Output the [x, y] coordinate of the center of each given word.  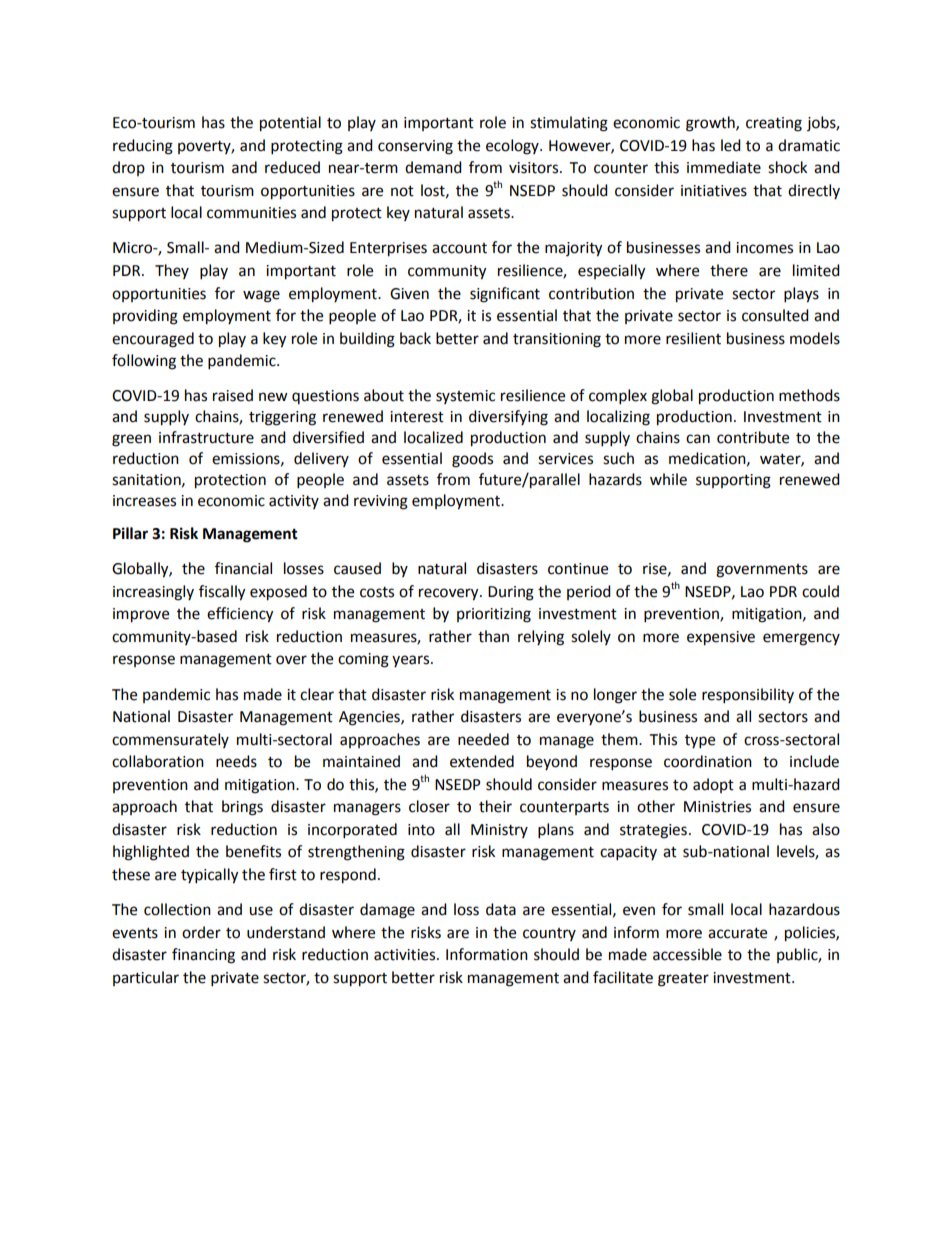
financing [203, 956]
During [511, 593]
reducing [143, 147]
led [731, 145]
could [820, 591]
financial [243, 568]
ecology [513, 147]
